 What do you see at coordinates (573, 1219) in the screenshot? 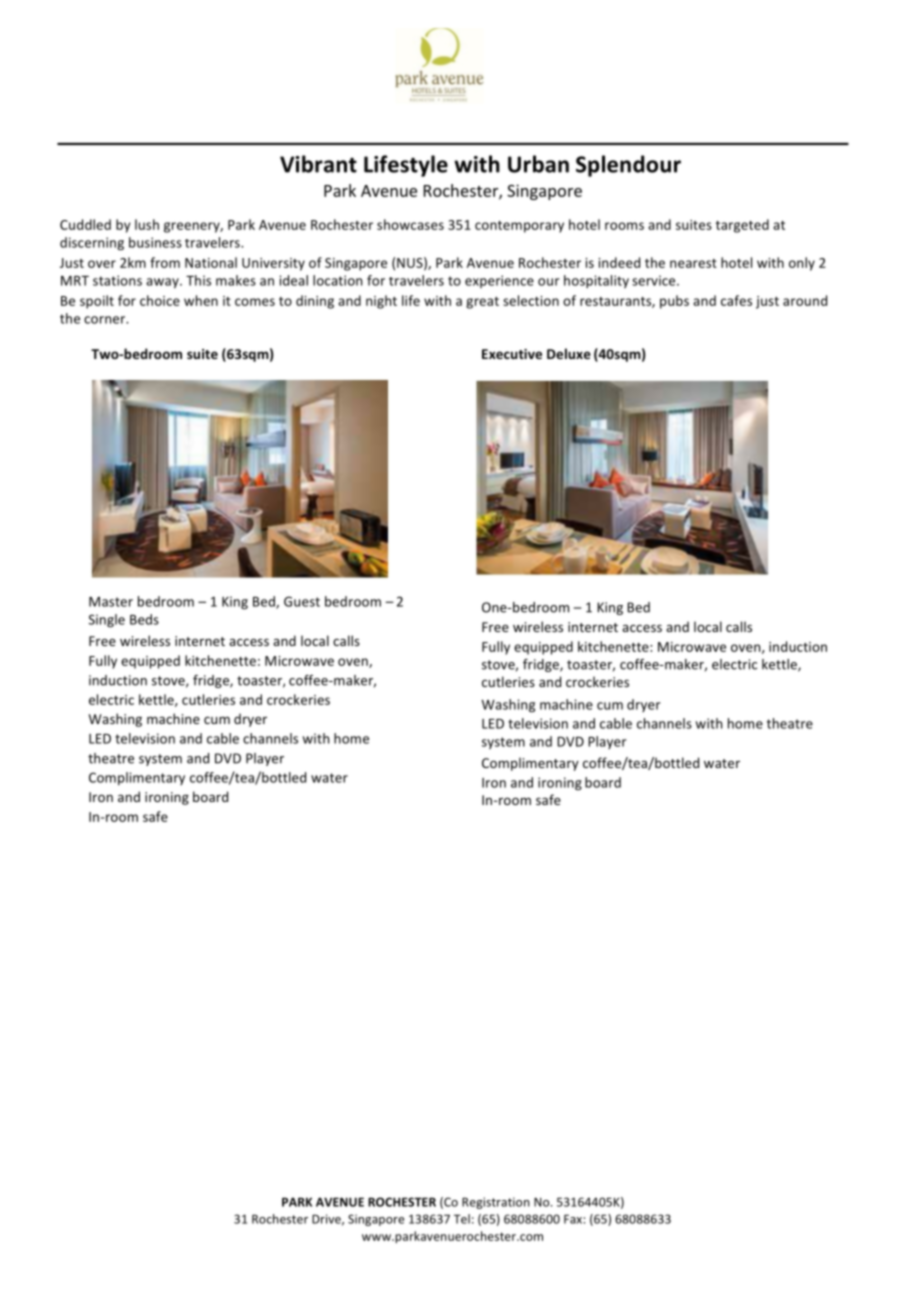
I see `Fax` at bounding box center [573, 1219].
